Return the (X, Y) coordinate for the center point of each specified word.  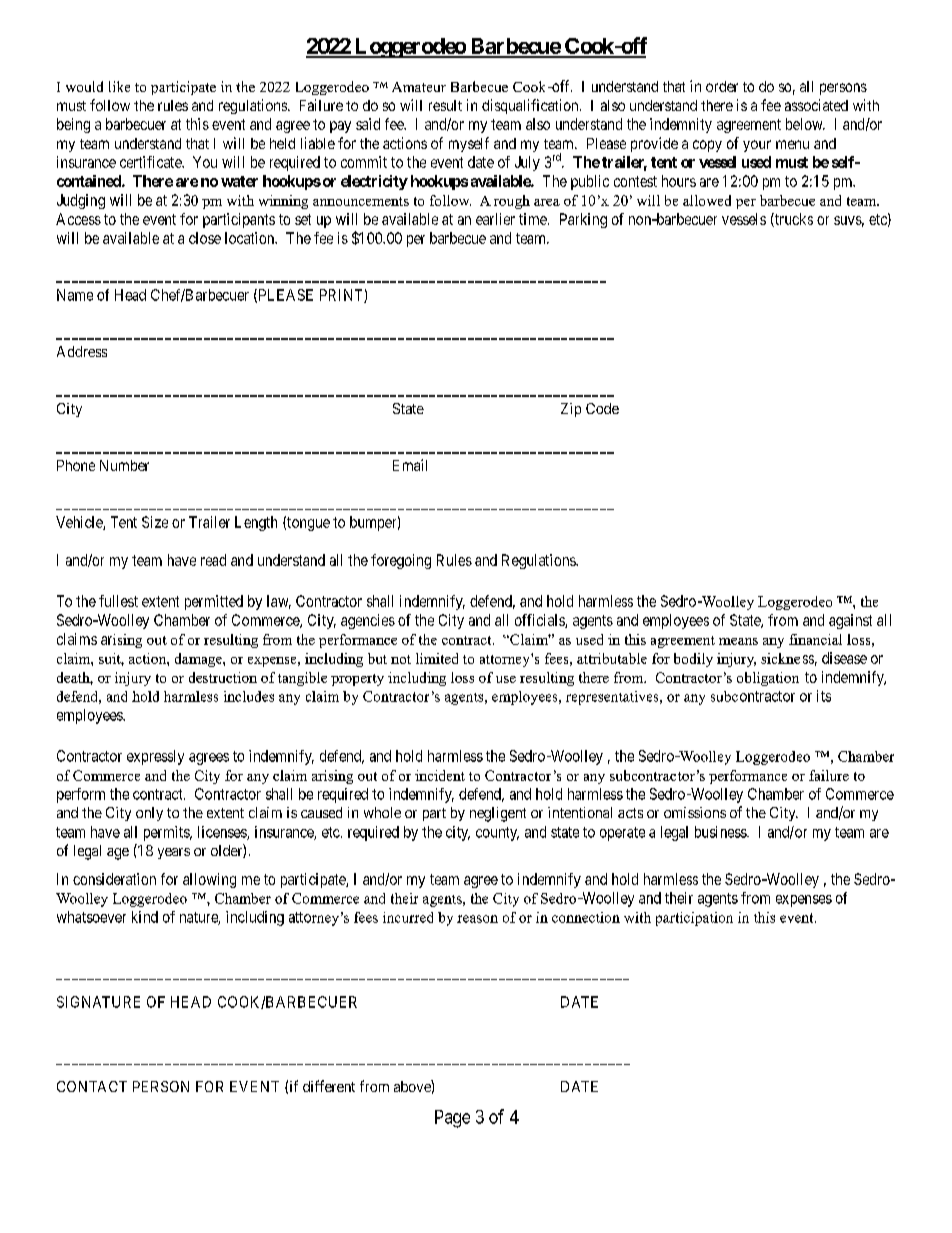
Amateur (419, 87)
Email (410, 465)
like (119, 86)
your (757, 146)
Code (602, 408)
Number (124, 465)
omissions (695, 812)
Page (452, 1119)
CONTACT (92, 1086)
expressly (155, 757)
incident (440, 775)
